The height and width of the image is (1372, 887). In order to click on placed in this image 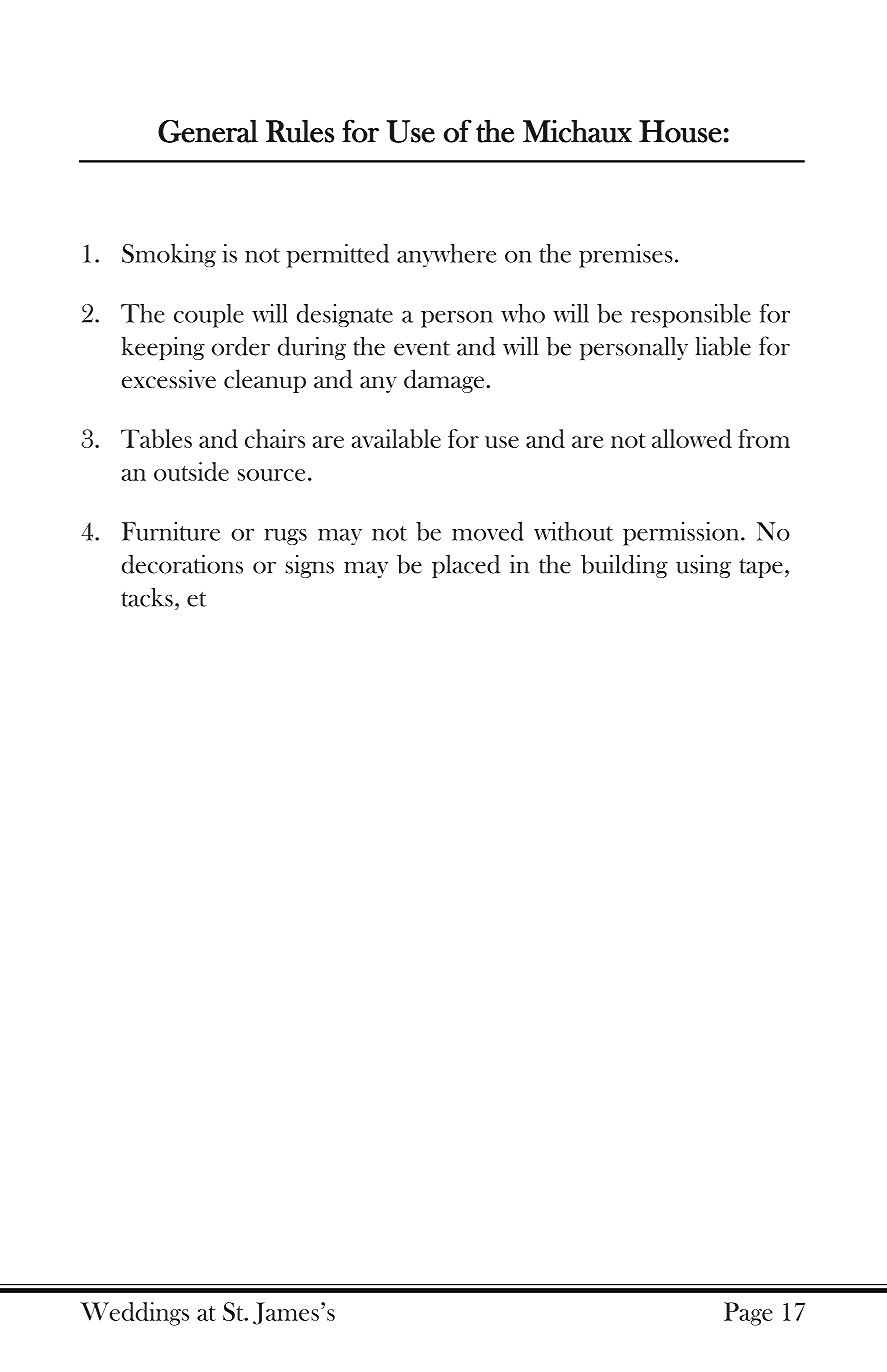, I will do `click(466, 566)`.
